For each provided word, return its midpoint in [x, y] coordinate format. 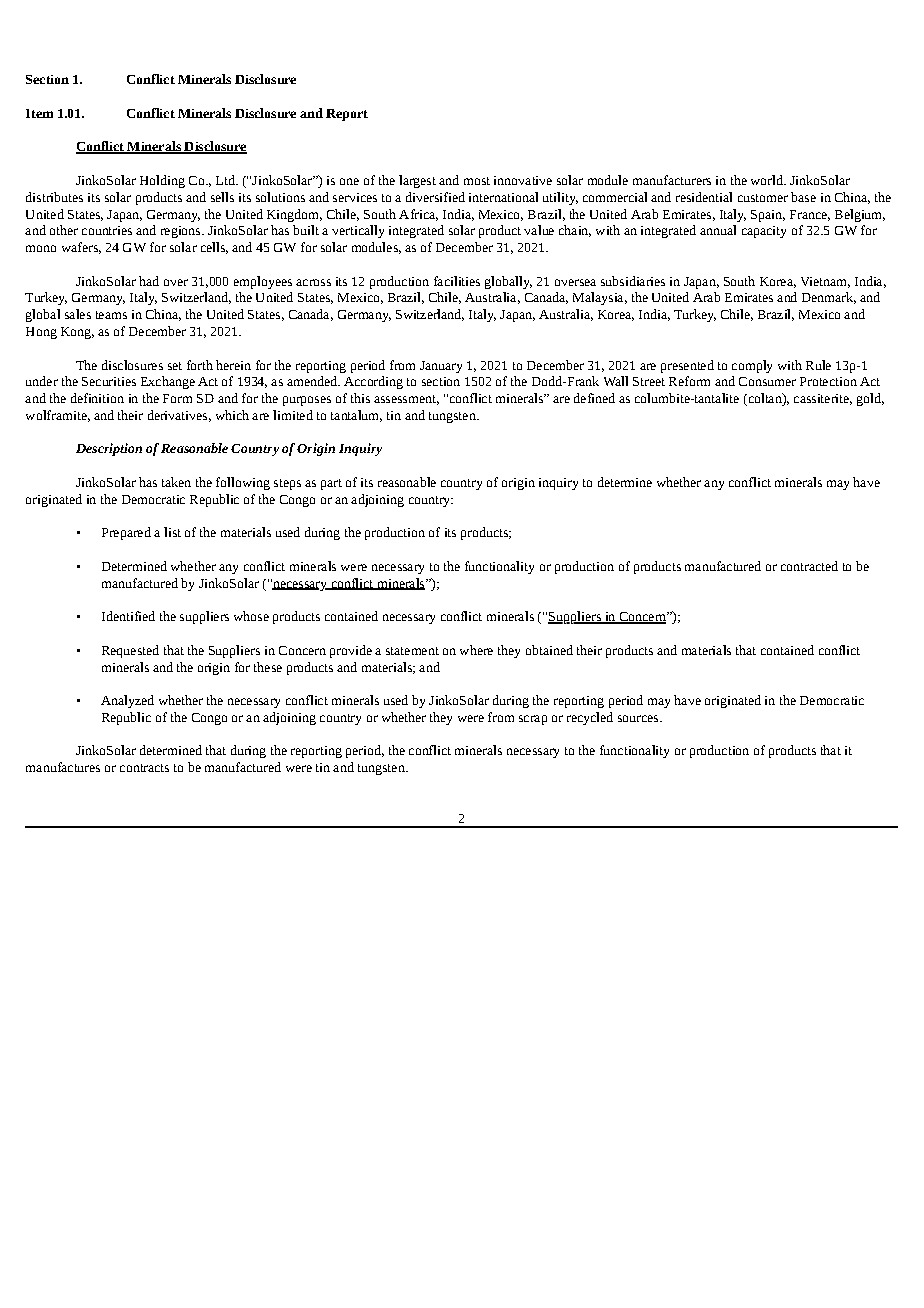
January [441, 367]
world [768, 180]
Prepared [126, 533]
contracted [809, 566]
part [331, 484]
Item [39, 113]
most [477, 181]
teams [111, 315]
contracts [144, 768]
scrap [533, 720]
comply [752, 366]
